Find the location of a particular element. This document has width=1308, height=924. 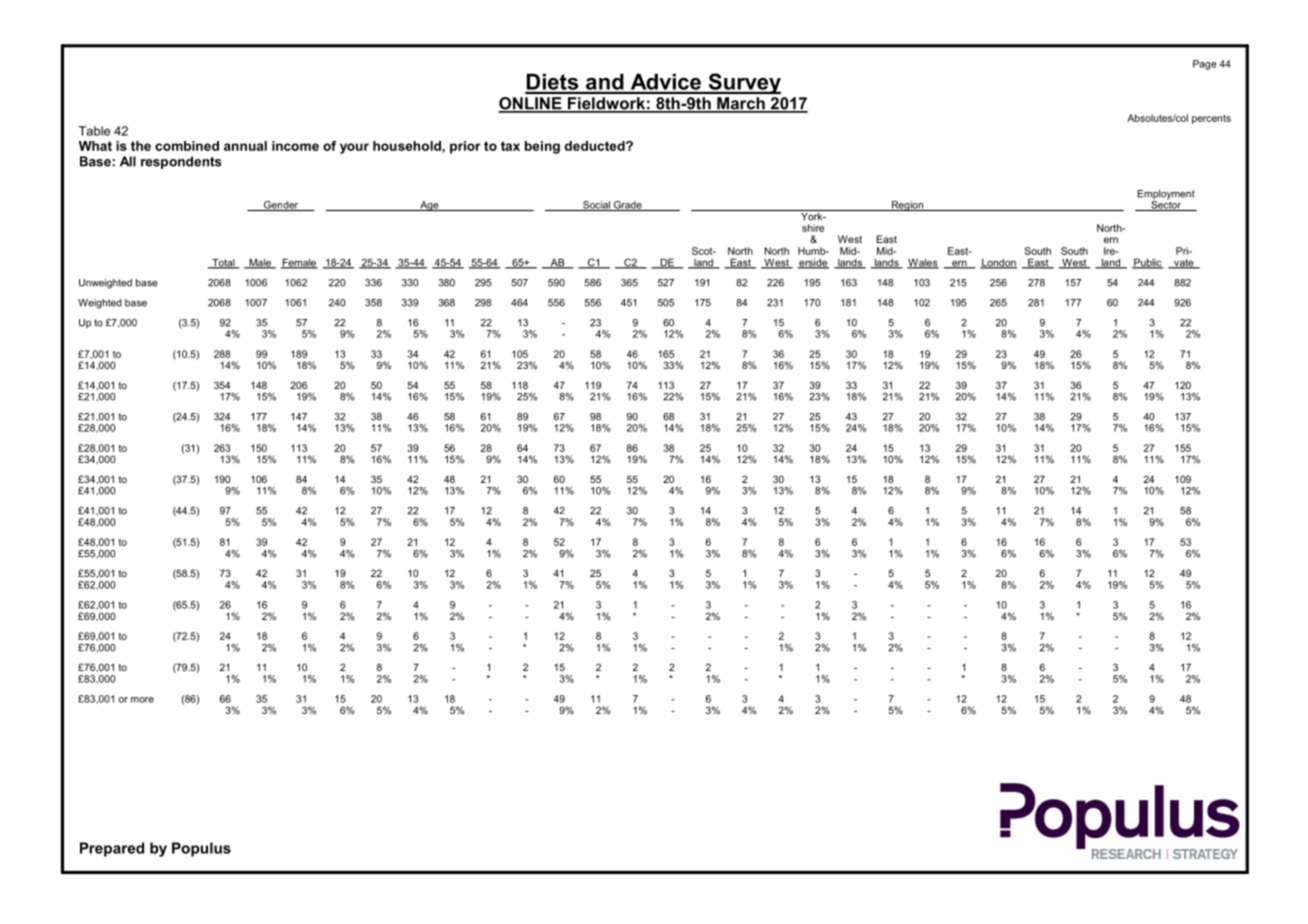

more is located at coordinates (142, 700).
